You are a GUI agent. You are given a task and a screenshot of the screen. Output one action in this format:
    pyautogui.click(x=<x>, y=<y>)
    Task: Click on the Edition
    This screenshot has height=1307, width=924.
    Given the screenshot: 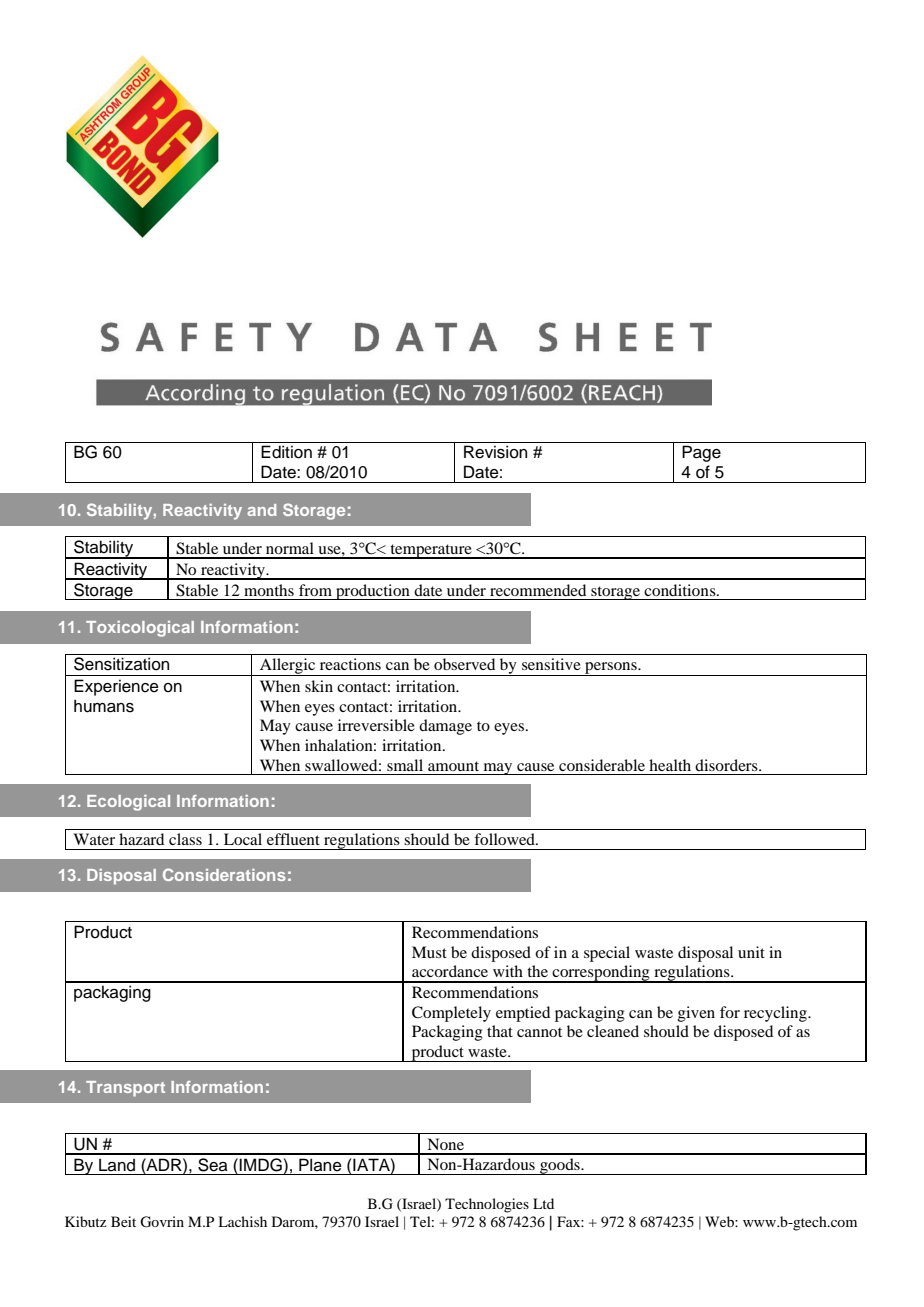 What is the action you would take?
    pyautogui.click(x=286, y=452)
